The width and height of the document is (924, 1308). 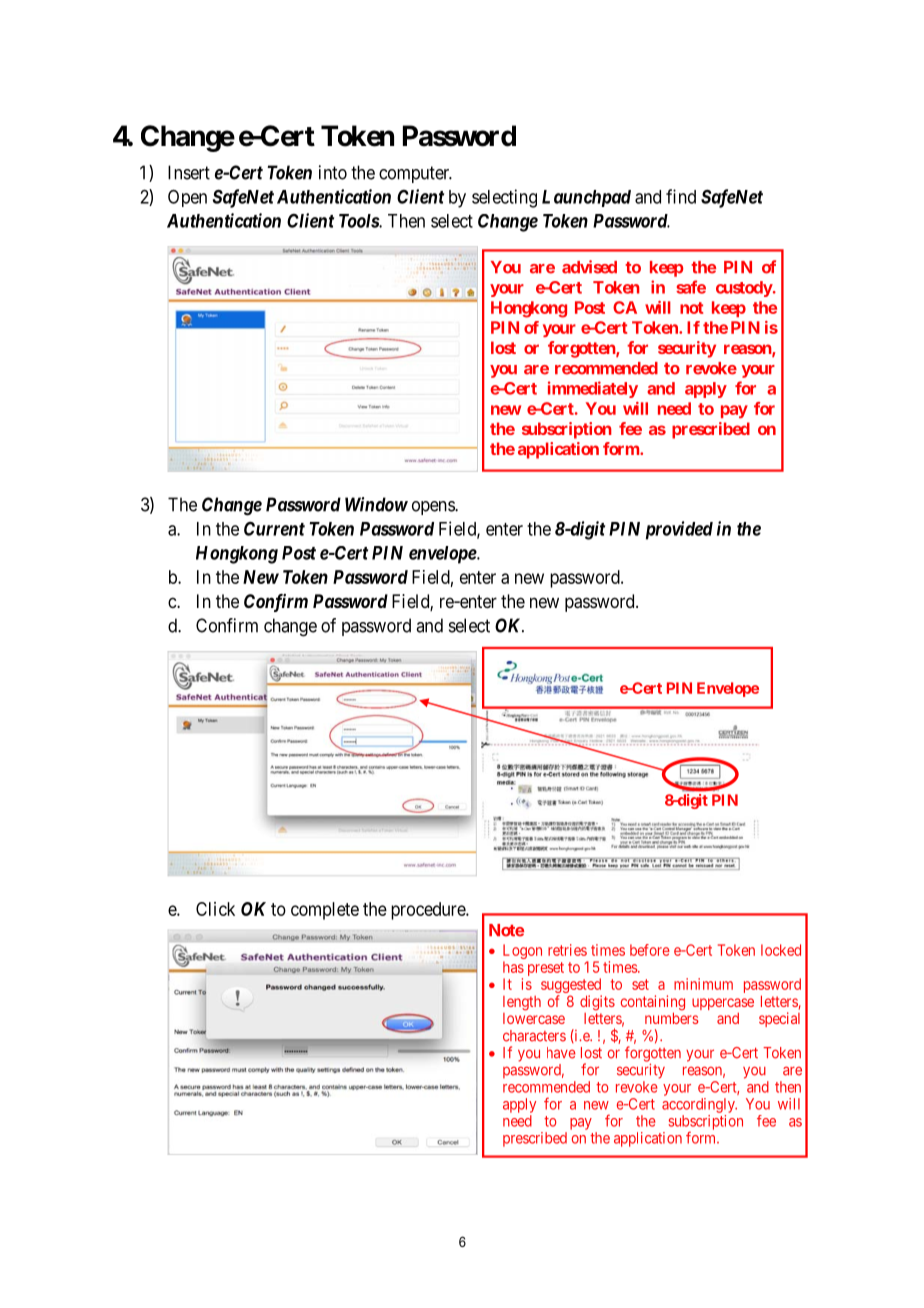 I want to click on before, so click(x=650, y=950).
